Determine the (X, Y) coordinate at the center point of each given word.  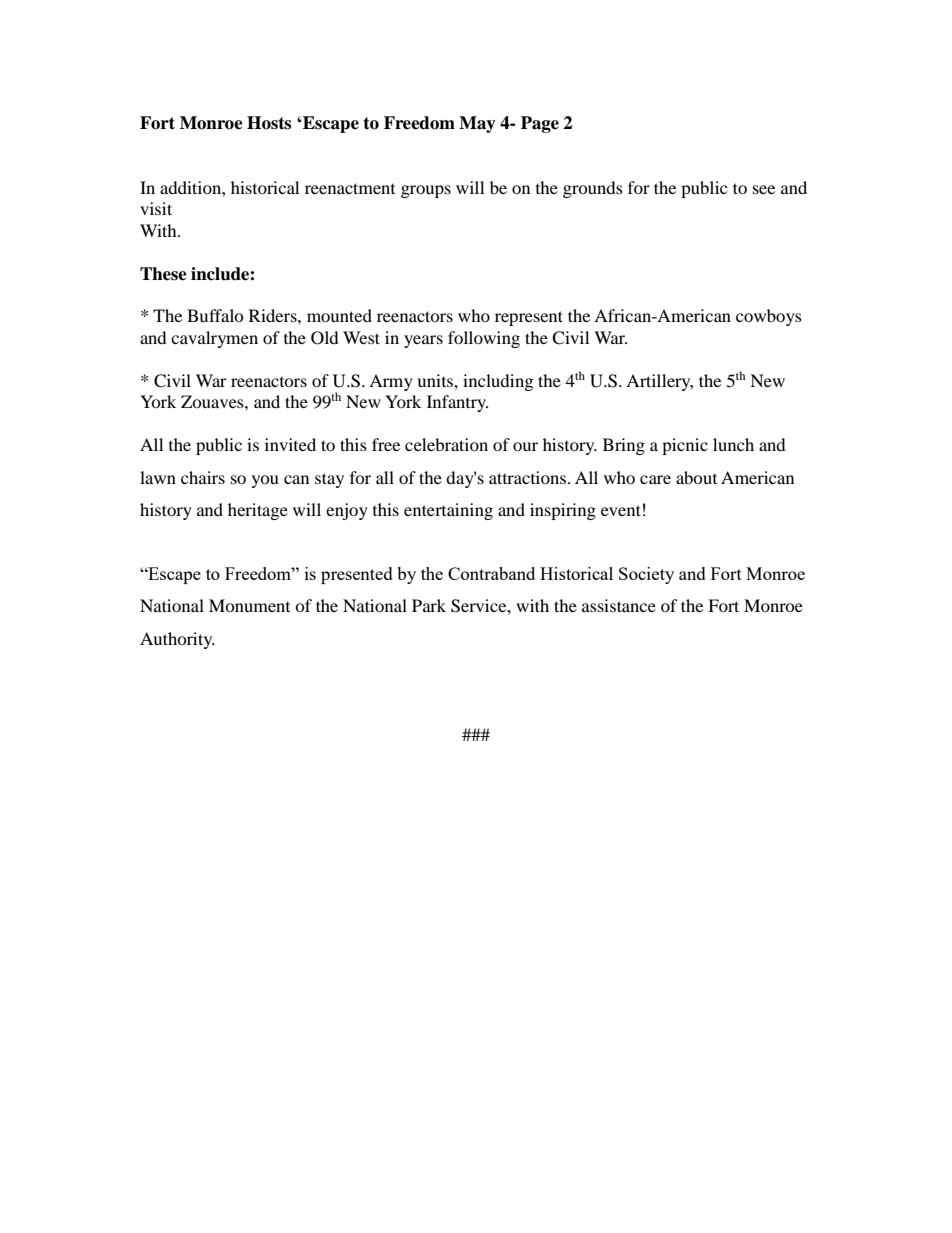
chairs (203, 477)
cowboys (769, 317)
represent (529, 318)
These (163, 274)
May (477, 124)
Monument (249, 605)
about (696, 477)
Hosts (269, 123)
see (764, 189)
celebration (446, 444)
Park (429, 605)
